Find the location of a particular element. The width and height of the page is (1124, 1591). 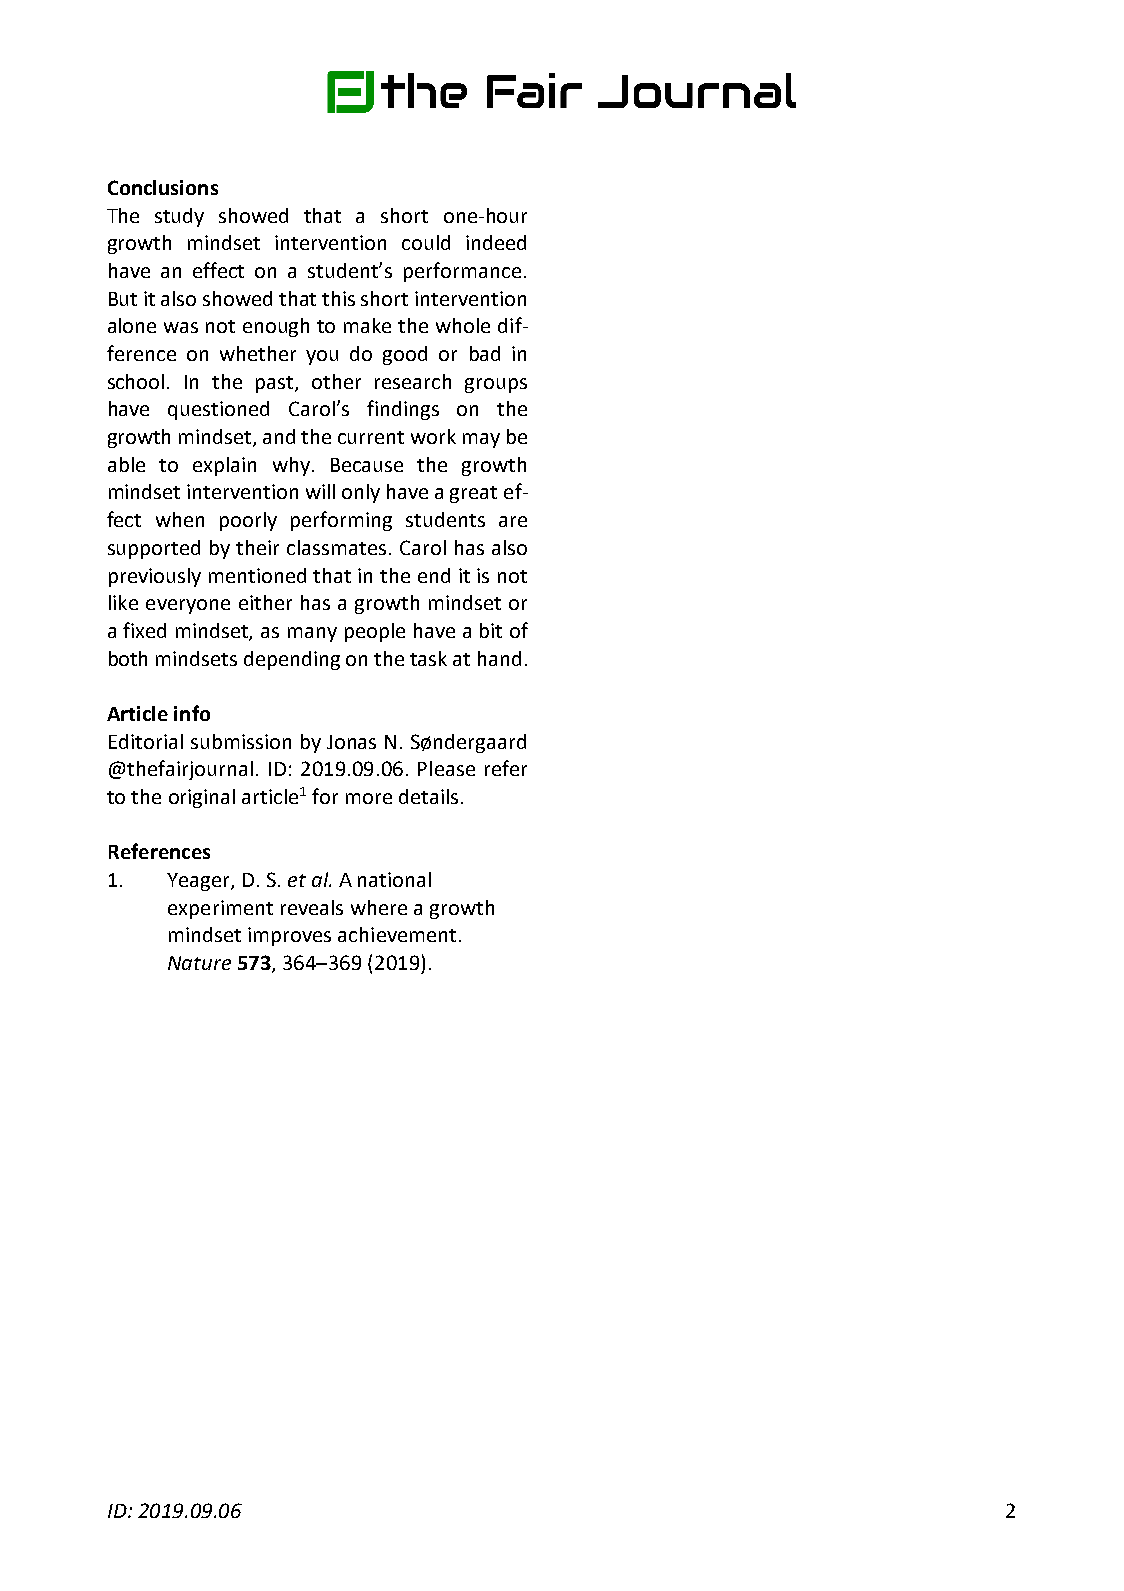

this is located at coordinates (338, 298).
